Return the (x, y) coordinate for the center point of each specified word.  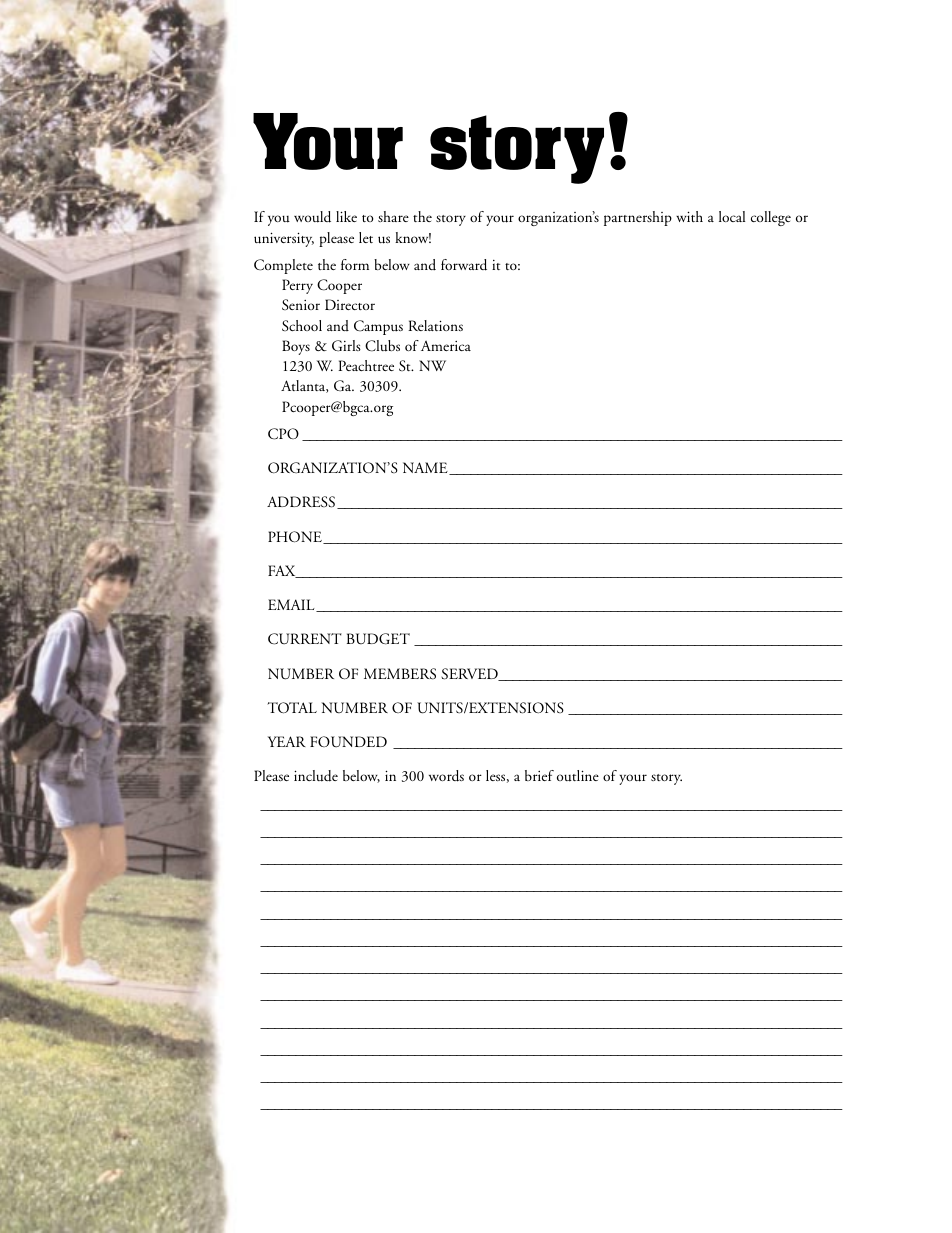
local (732, 216)
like (346, 216)
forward (464, 265)
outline (578, 776)
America (446, 346)
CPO (283, 434)
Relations (435, 325)
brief (539, 775)
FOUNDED (348, 742)
